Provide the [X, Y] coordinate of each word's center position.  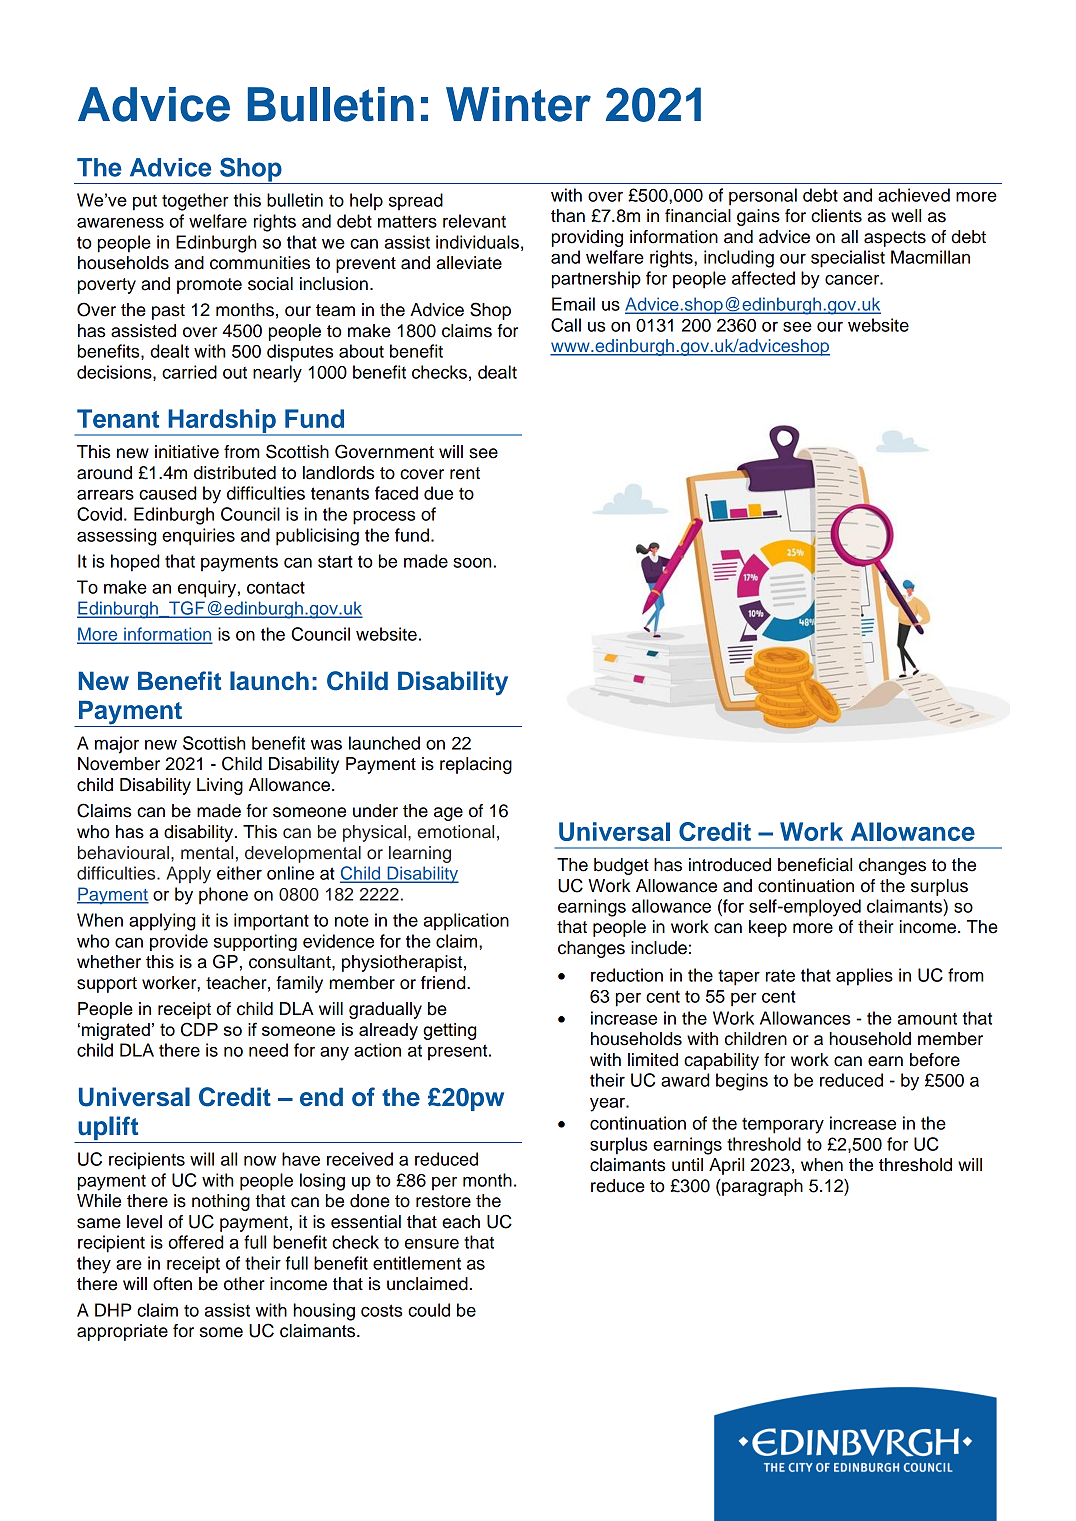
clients [836, 216]
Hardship [222, 422]
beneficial [815, 865]
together [195, 202]
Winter [518, 104]
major [117, 745]
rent [465, 473]
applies [864, 977]
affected [763, 278]
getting [449, 1031]
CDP [199, 1029]
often [172, 1284]
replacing [476, 765]
